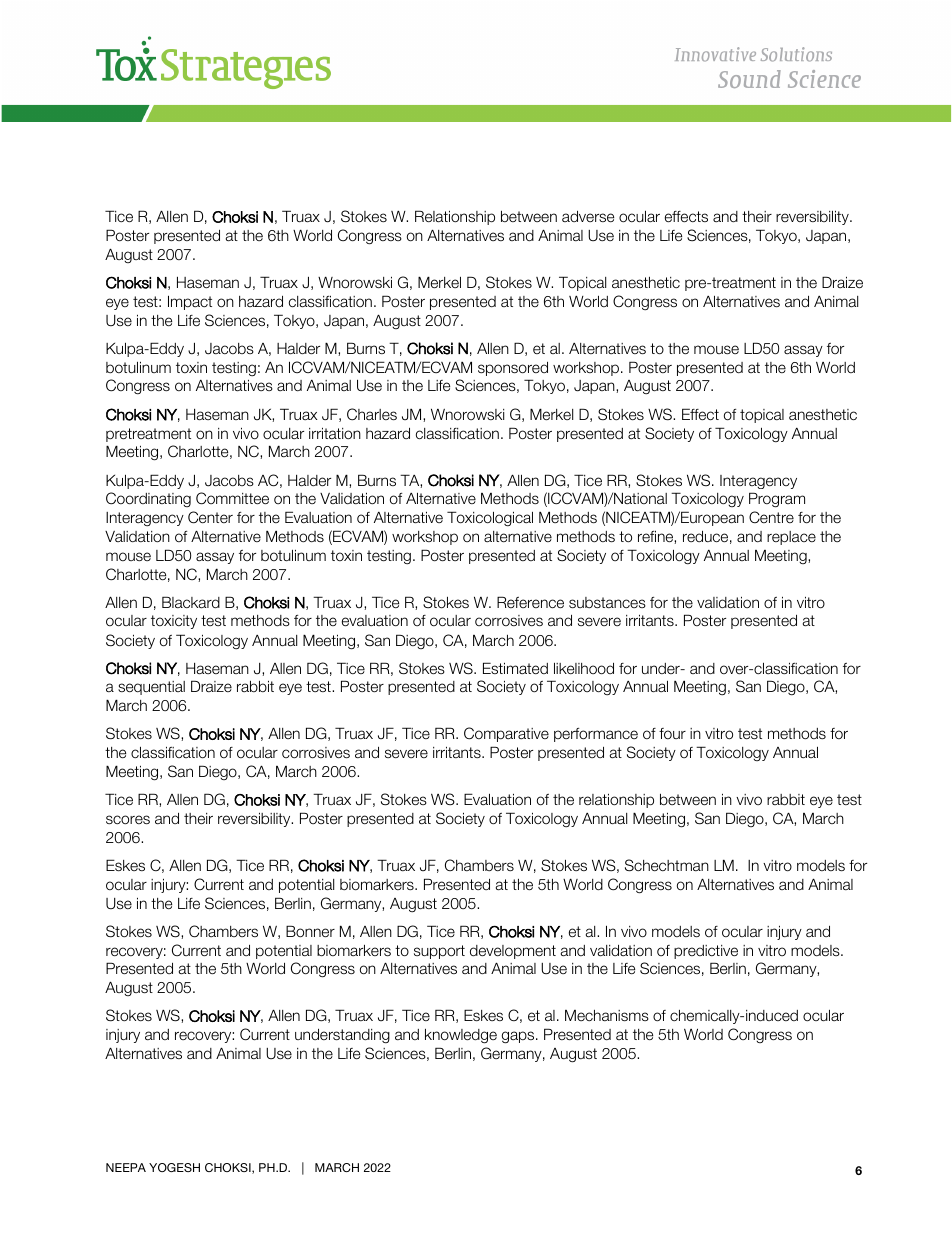 The height and width of the screenshot is (1233, 952). Describe the element at coordinates (513, 369) in the screenshot. I see `sponsored` at that location.
